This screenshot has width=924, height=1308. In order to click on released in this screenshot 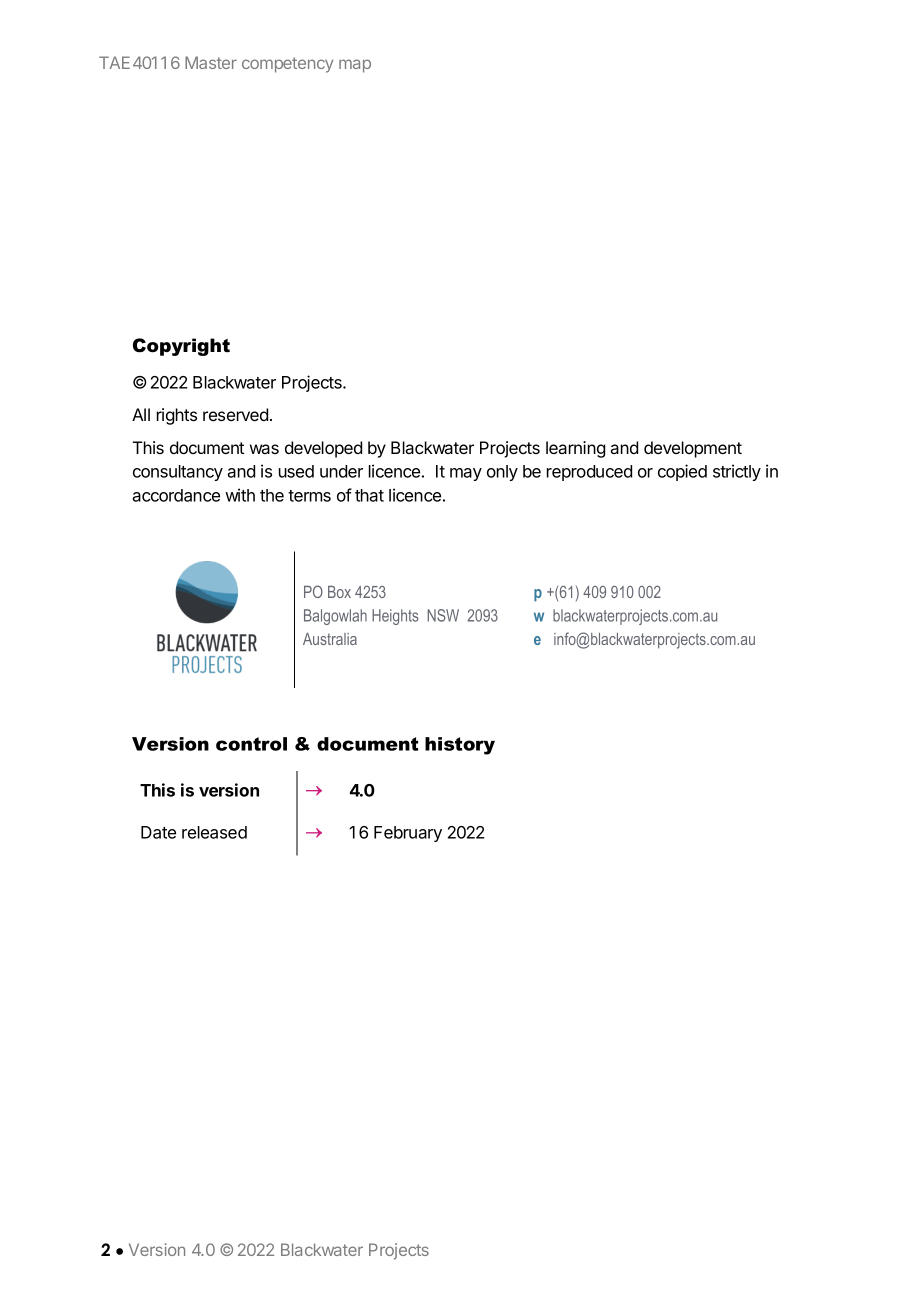, I will do `click(214, 832)`.
